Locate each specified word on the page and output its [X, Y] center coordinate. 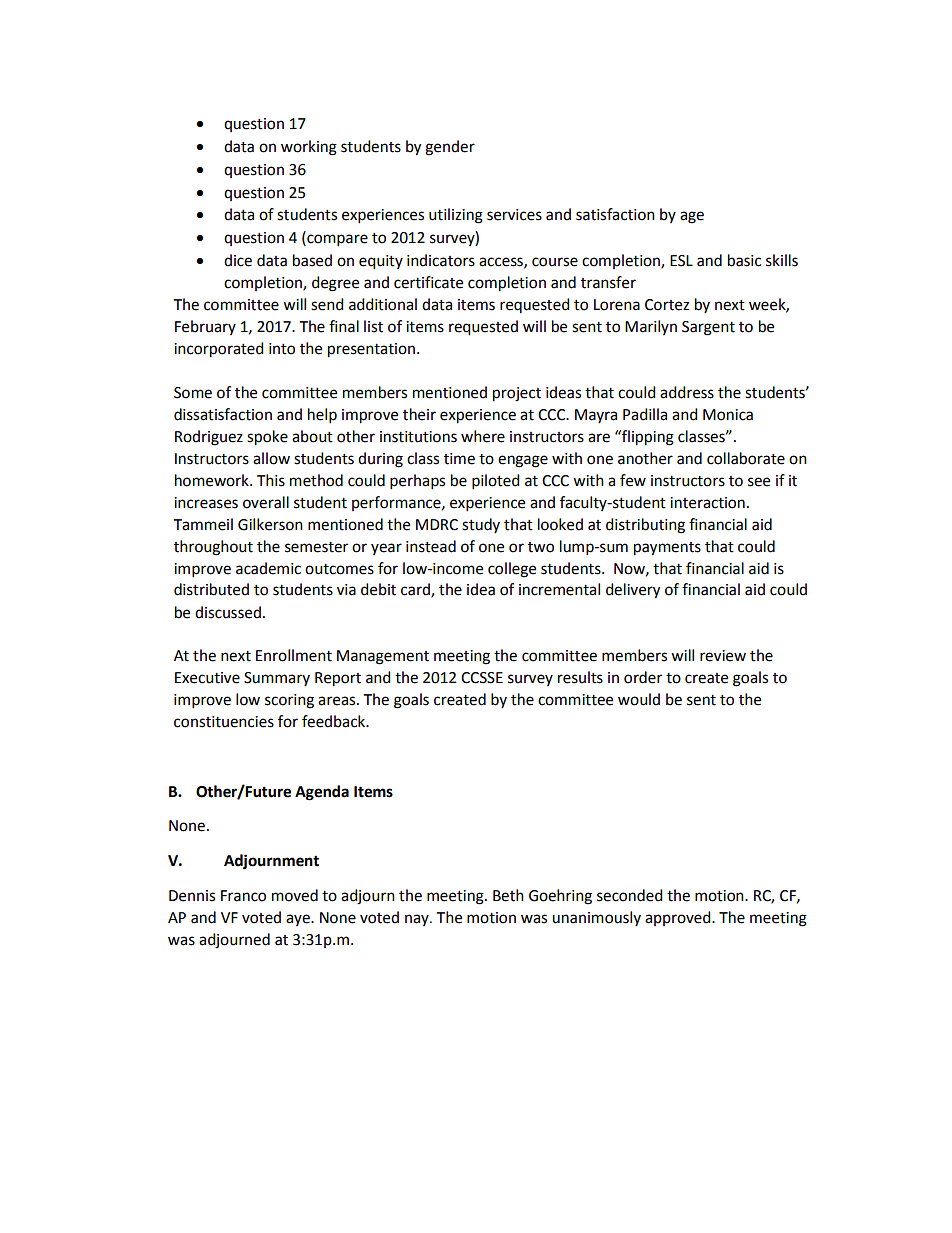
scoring [289, 701]
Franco [243, 896]
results [580, 677]
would [639, 699]
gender [450, 148]
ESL [681, 261]
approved [679, 918]
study [481, 525]
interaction [707, 503]
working [309, 148]
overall [266, 502]
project [517, 394]
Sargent [708, 328]
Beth [508, 895]
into [282, 349]
